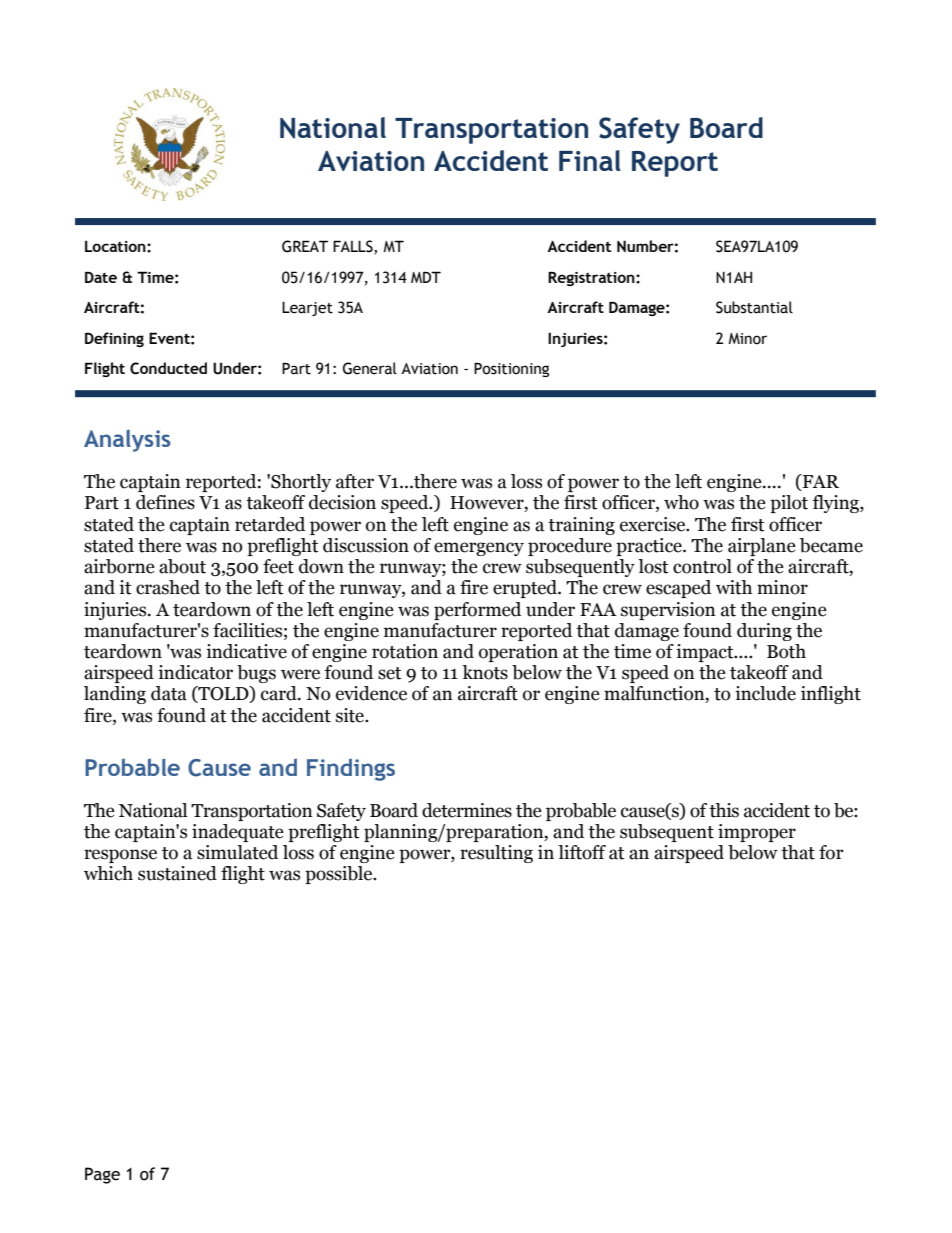 The width and height of the image is (952, 1233). I want to click on Analysis, so click(127, 441).
